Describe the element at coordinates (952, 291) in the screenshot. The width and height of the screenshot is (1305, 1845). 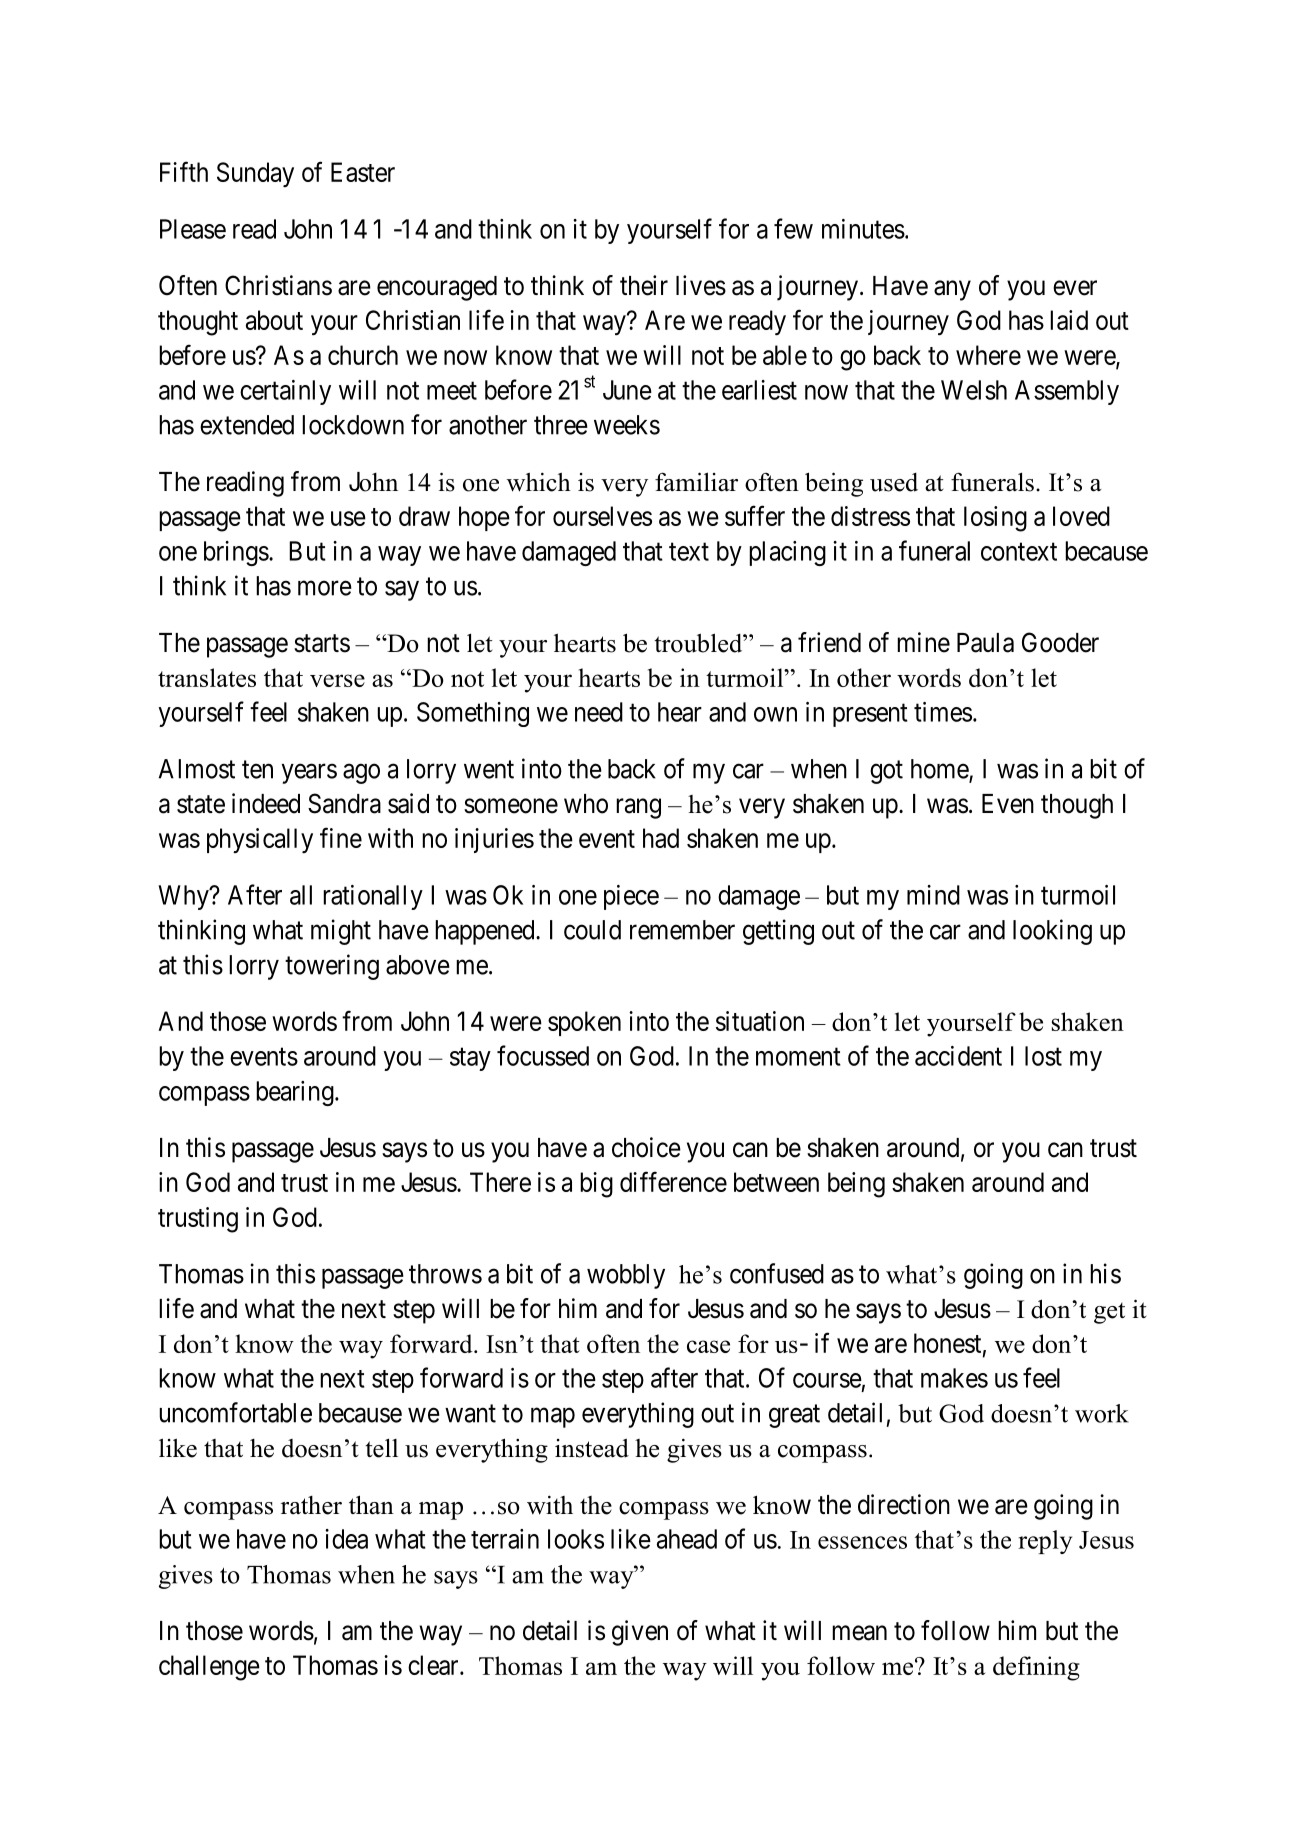
I see `any` at that location.
